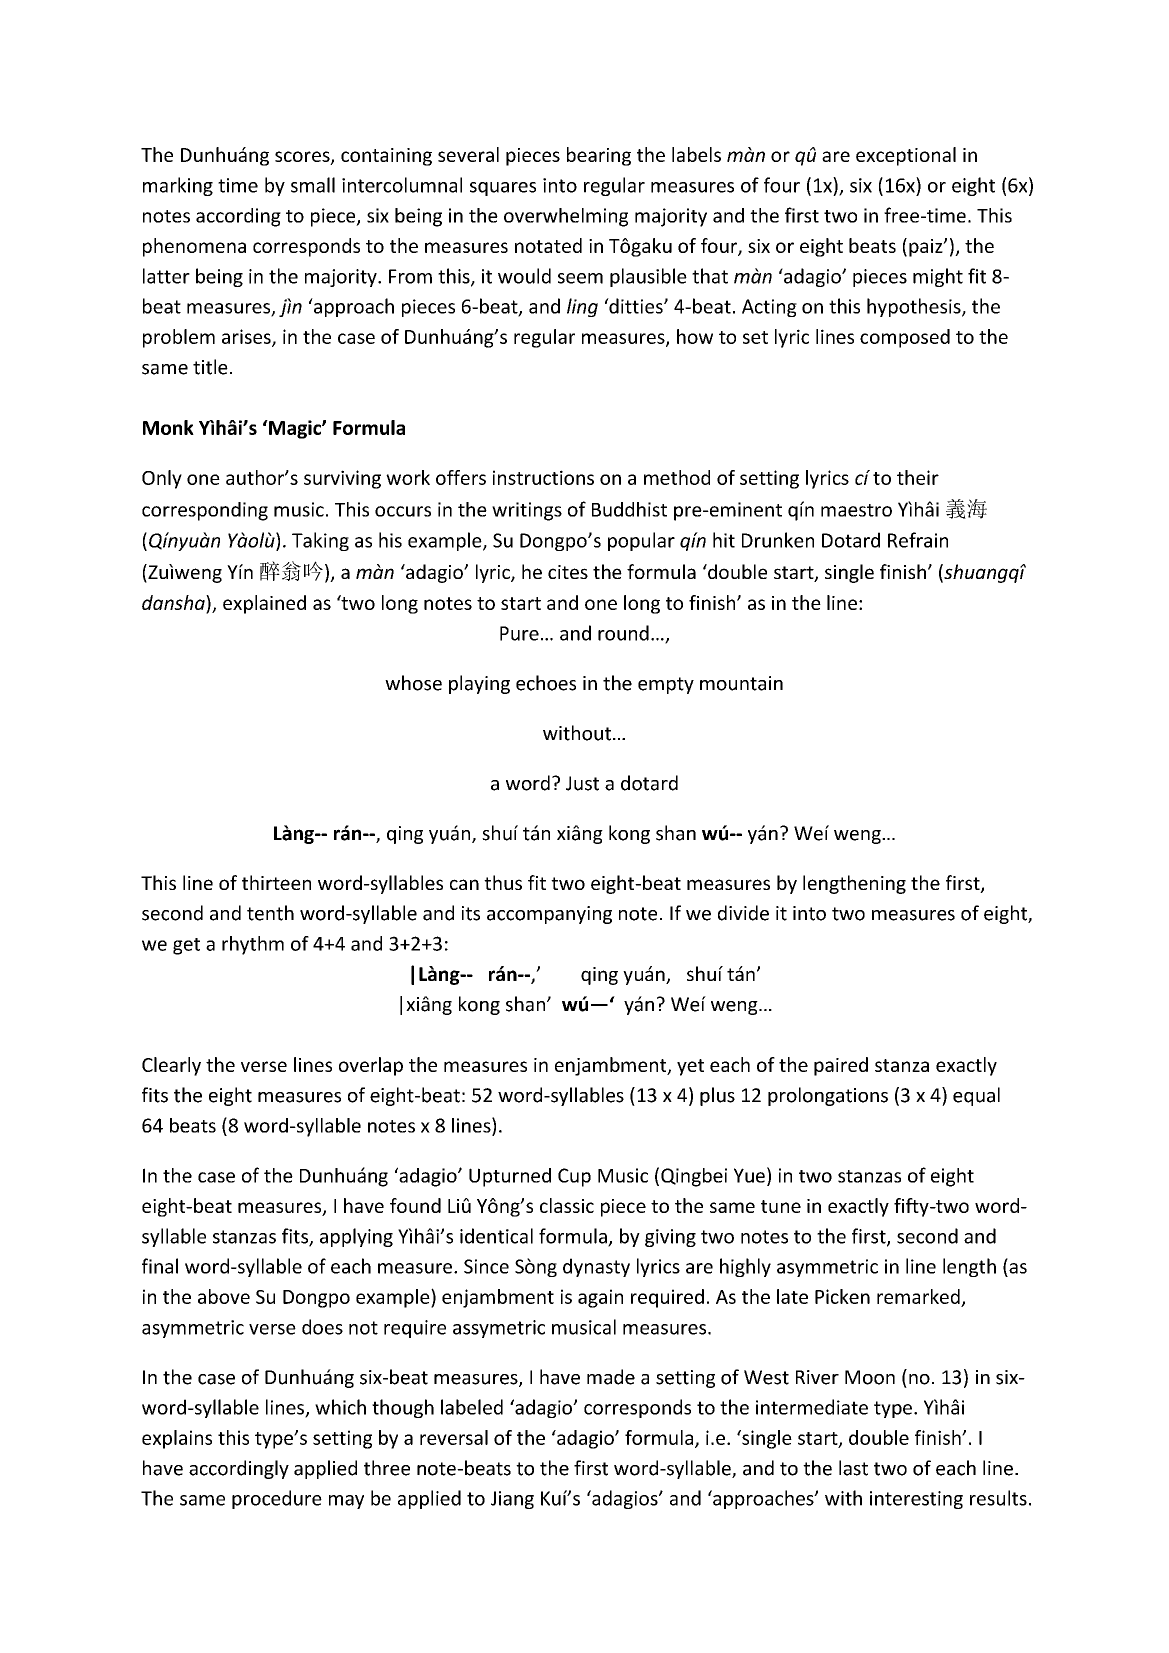  I want to click on exceptional, so click(906, 156).
